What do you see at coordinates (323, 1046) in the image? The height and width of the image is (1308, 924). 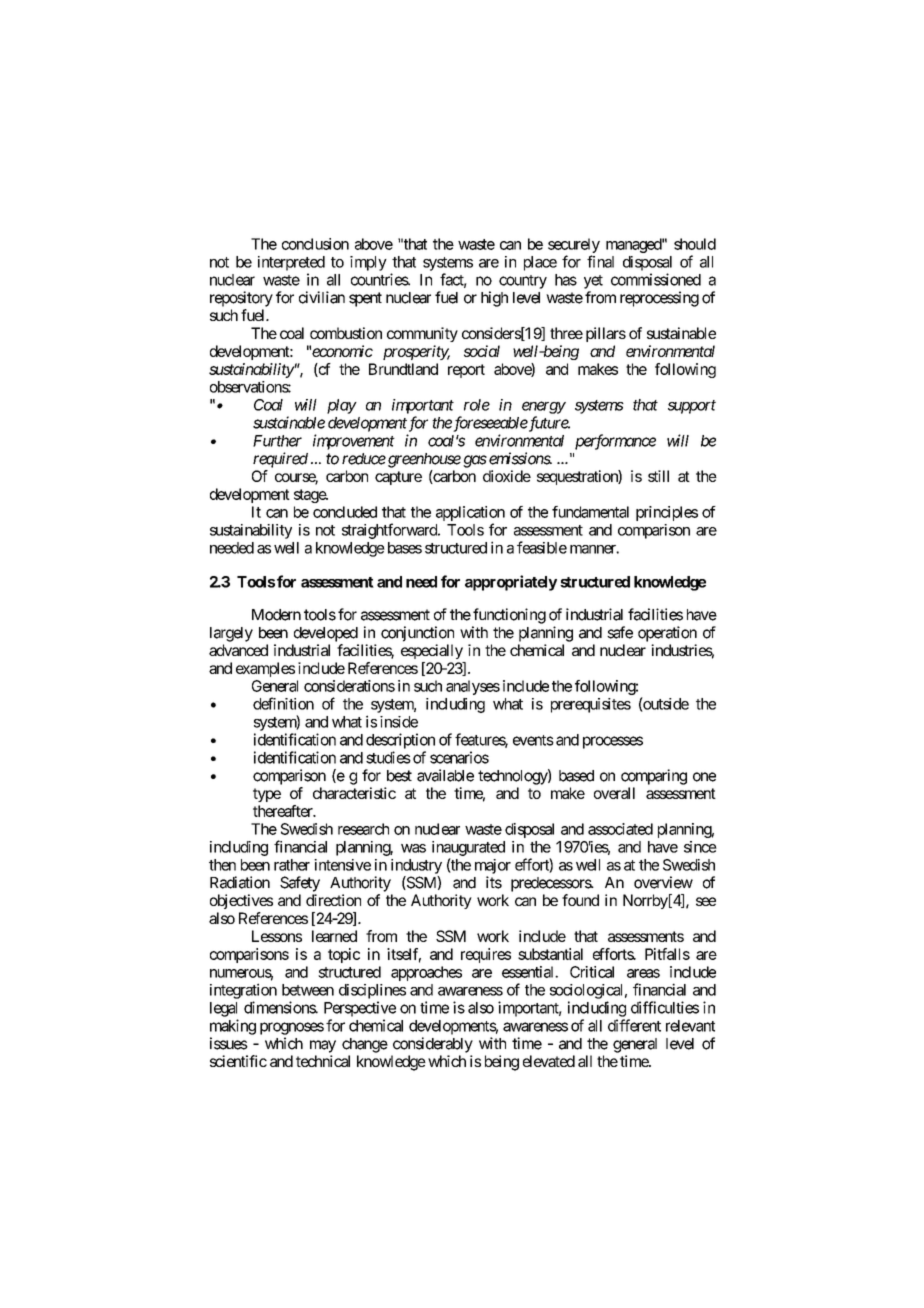 I see `may` at bounding box center [323, 1046].
